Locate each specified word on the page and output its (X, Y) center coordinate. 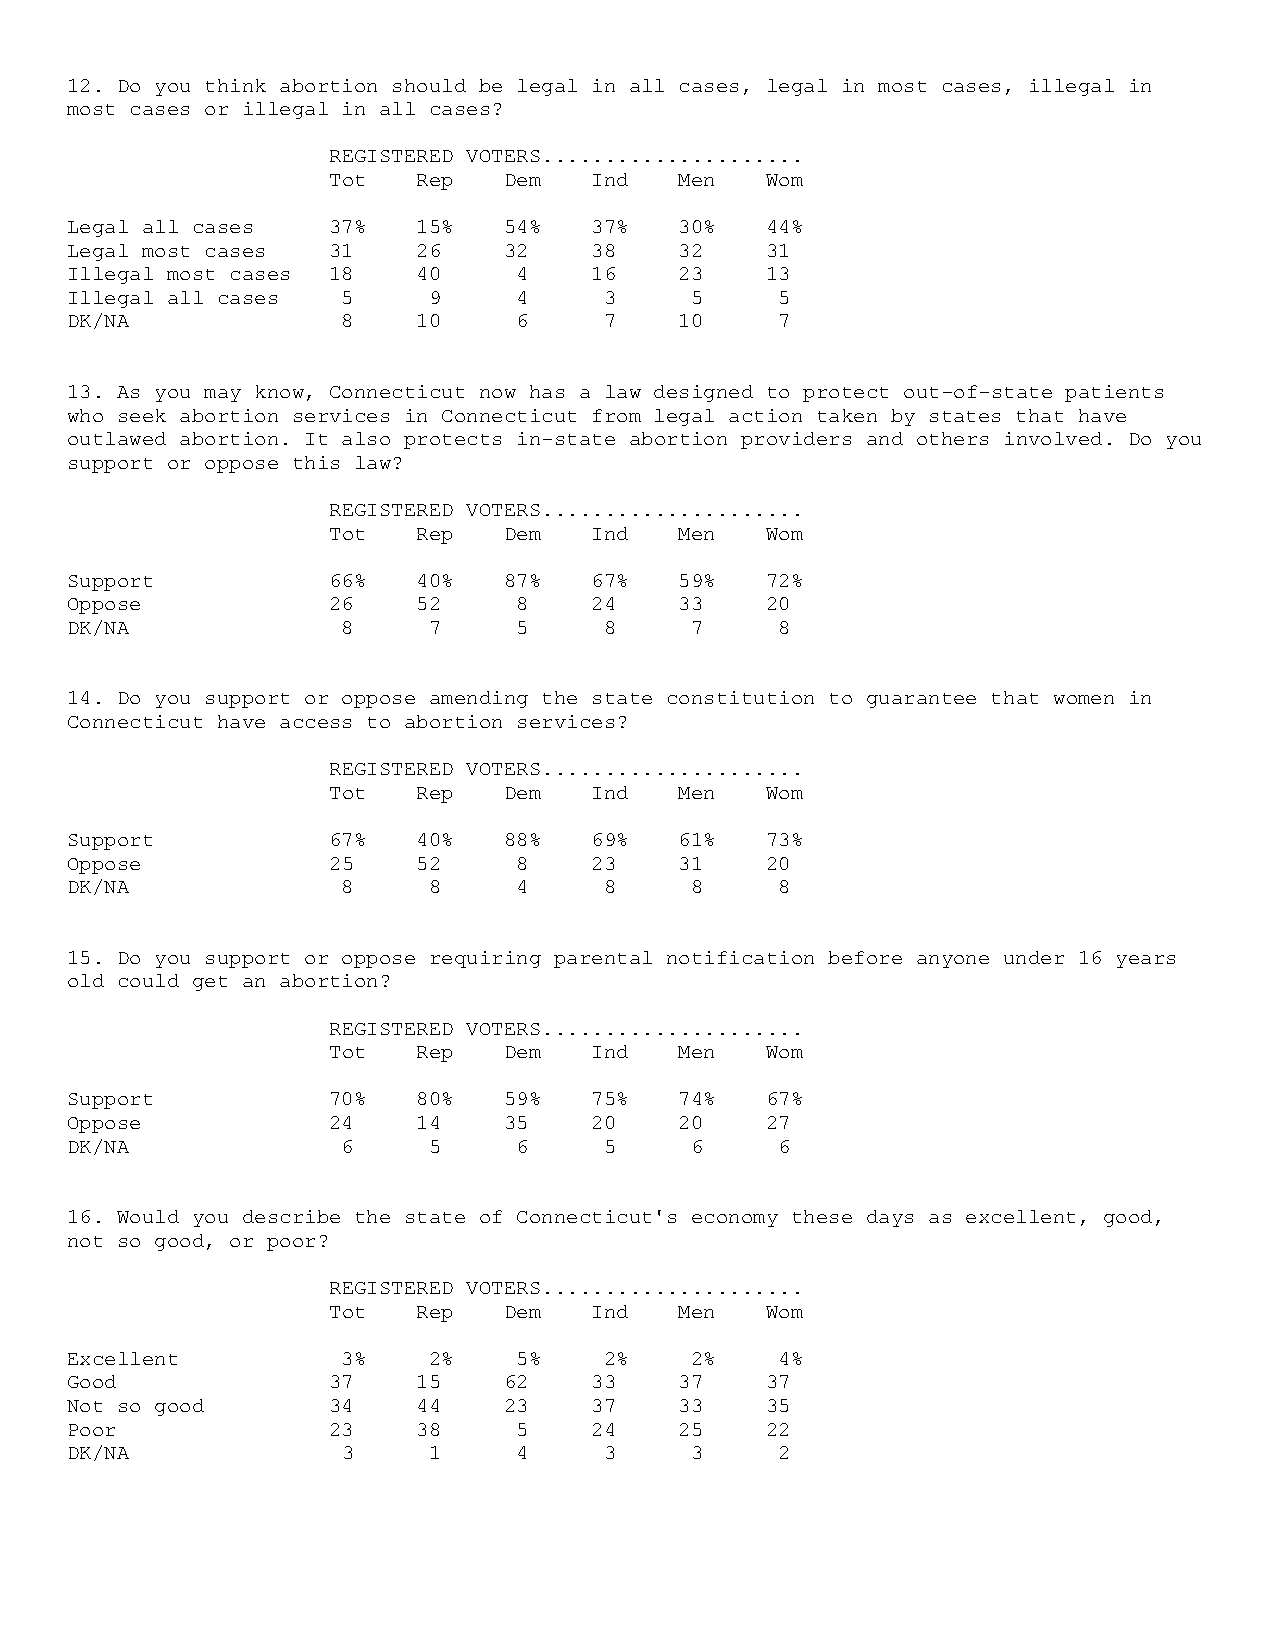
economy (735, 1220)
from (617, 415)
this (316, 462)
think (236, 85)
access (315, 723)
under (1034, 957)
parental (603, 959)
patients (1114, 393)
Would (148, 1216)
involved (1053, 438)
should (429, 85)
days (890, 1218)
